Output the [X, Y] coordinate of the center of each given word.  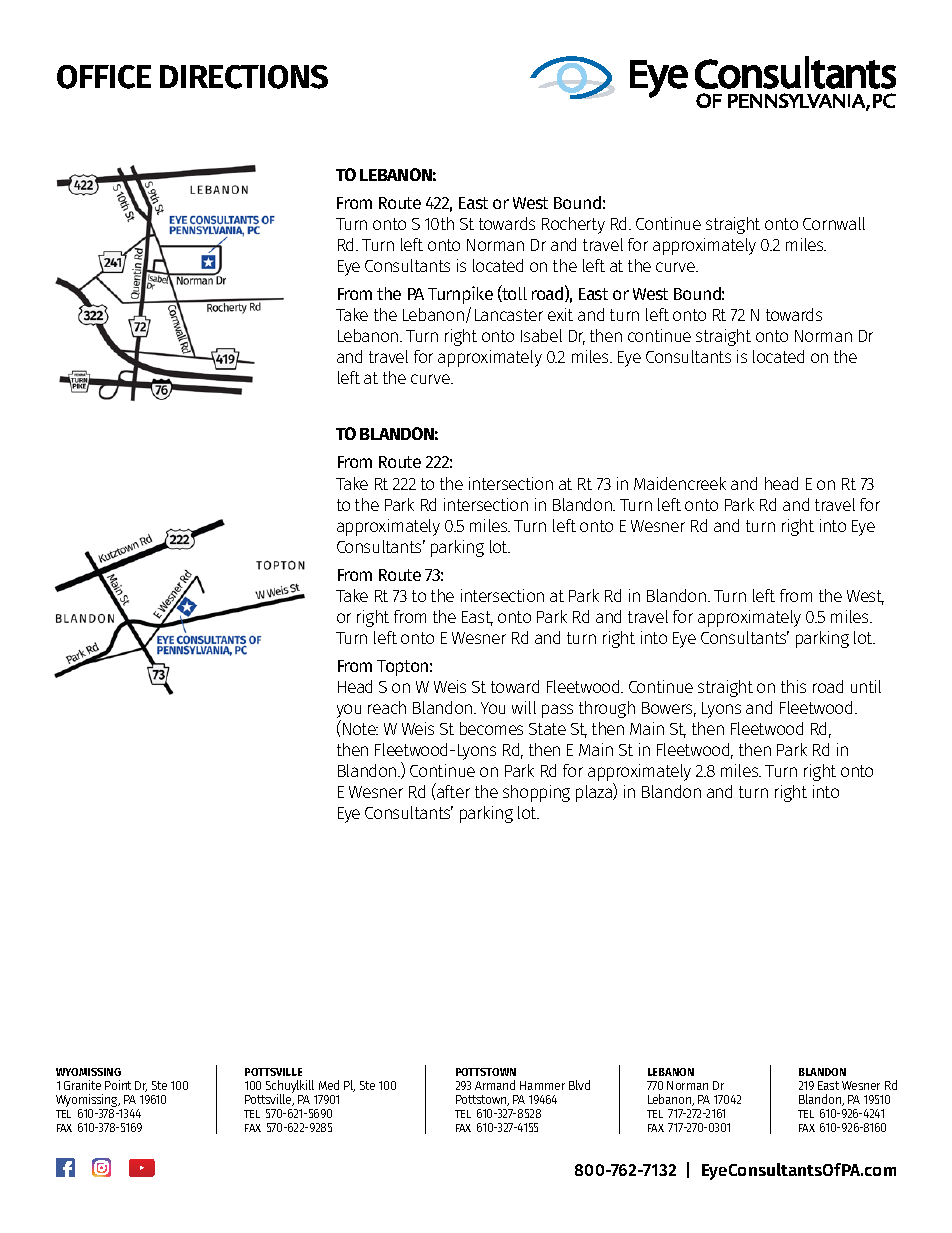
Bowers [669, 709]
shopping [536, 793]
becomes [491, 728]
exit [560, 314]
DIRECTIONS [244, 77]
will [524, 707]
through [607, 709]
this [793, 686]
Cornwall [834, 223]
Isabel [541, 335]
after [452, 790]
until [866, 686]
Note [360, 729]
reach [387, 707]
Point [118, 1085]
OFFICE [104, 77]
